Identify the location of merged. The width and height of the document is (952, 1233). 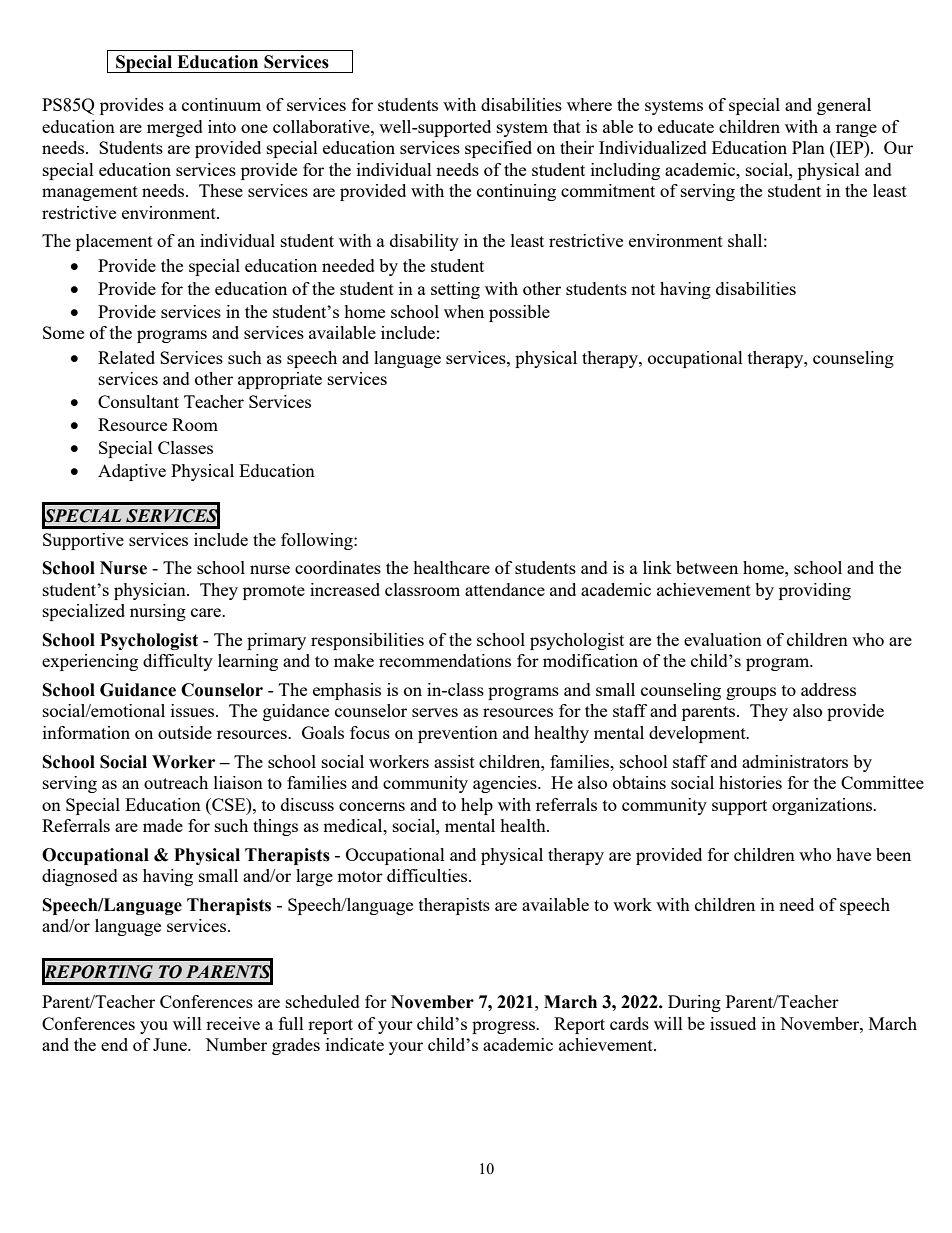
(175, 128).
